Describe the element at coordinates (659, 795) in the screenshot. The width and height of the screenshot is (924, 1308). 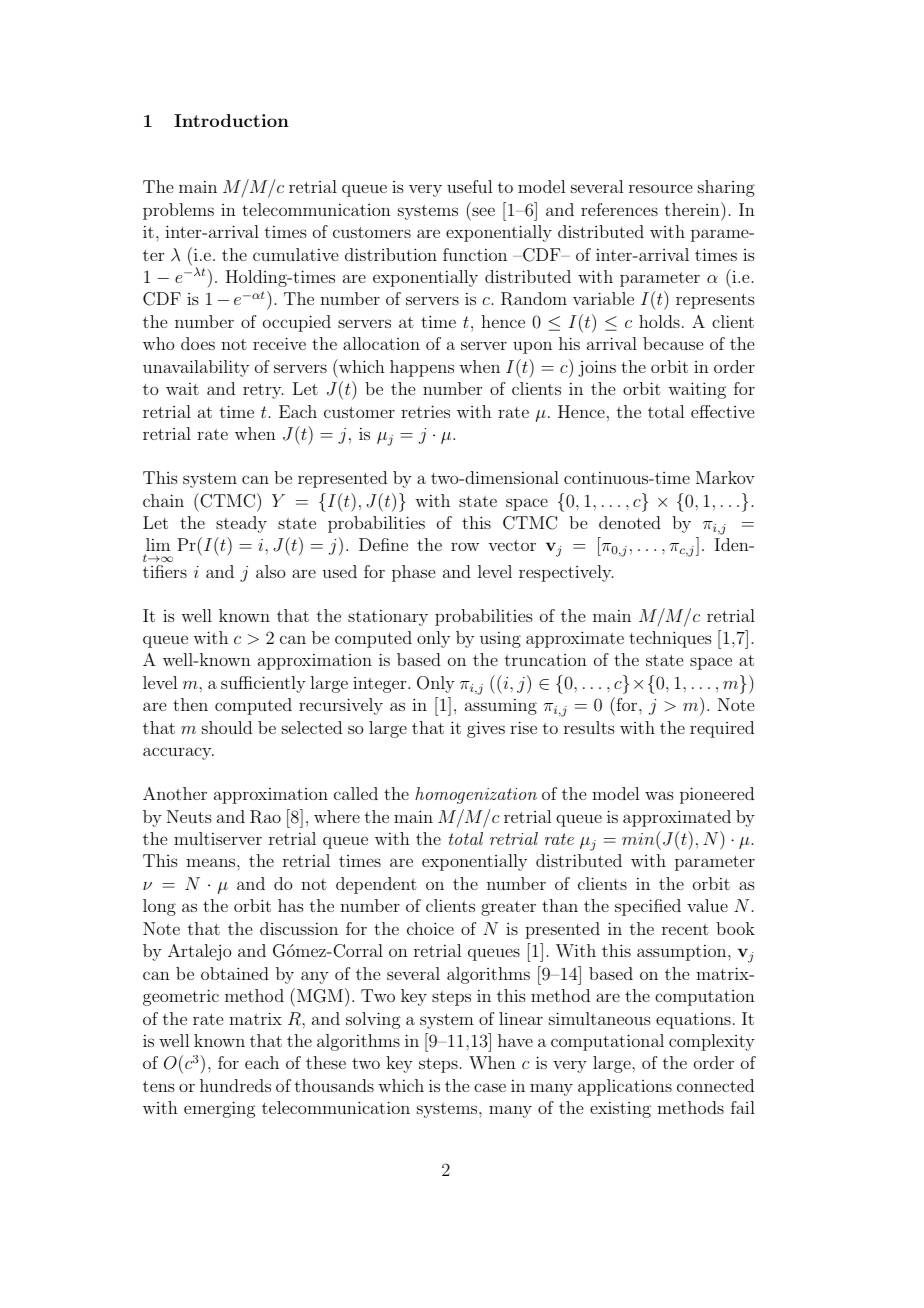
I see `was` at that location.
